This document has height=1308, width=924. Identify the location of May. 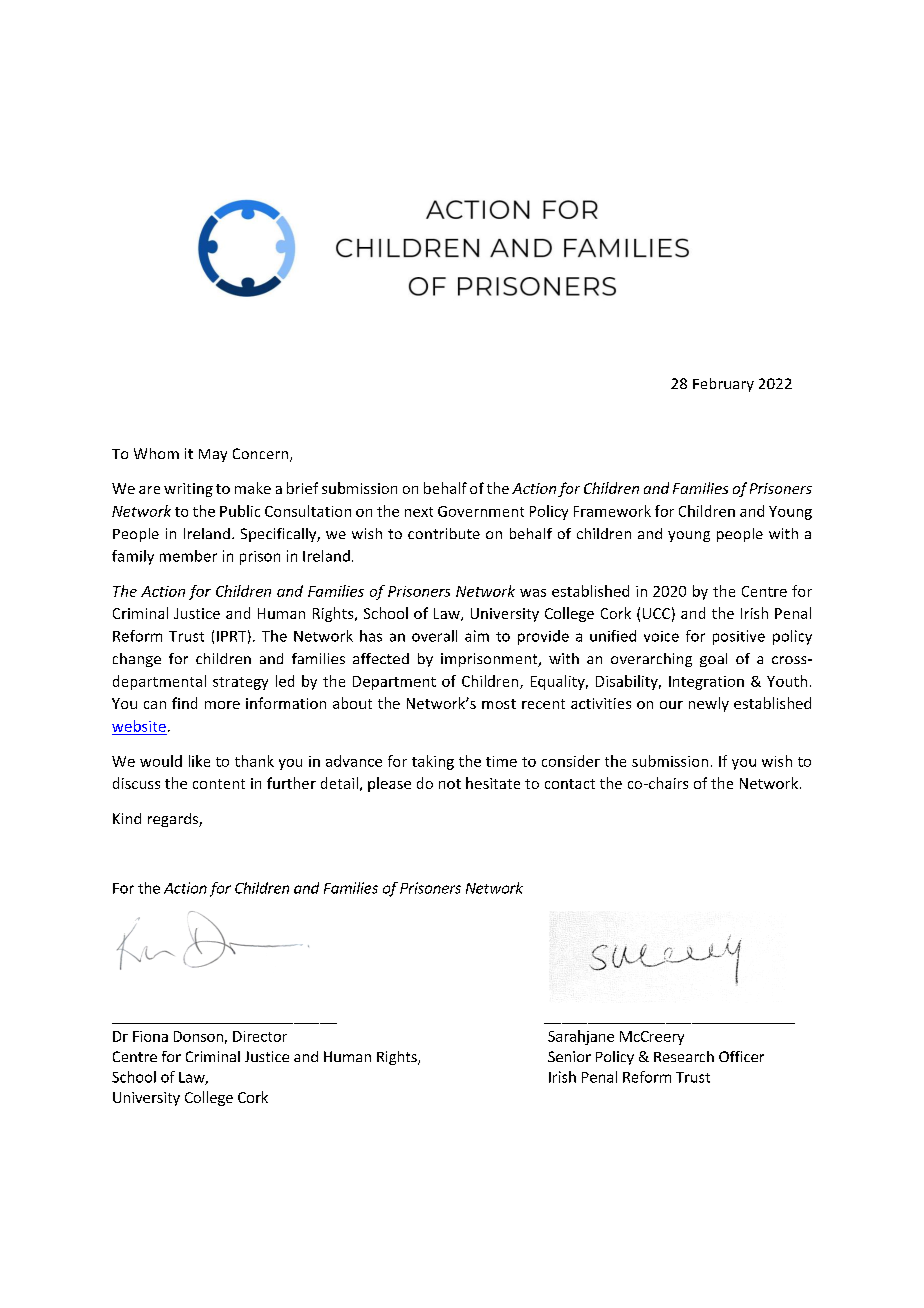
(213, 455).
